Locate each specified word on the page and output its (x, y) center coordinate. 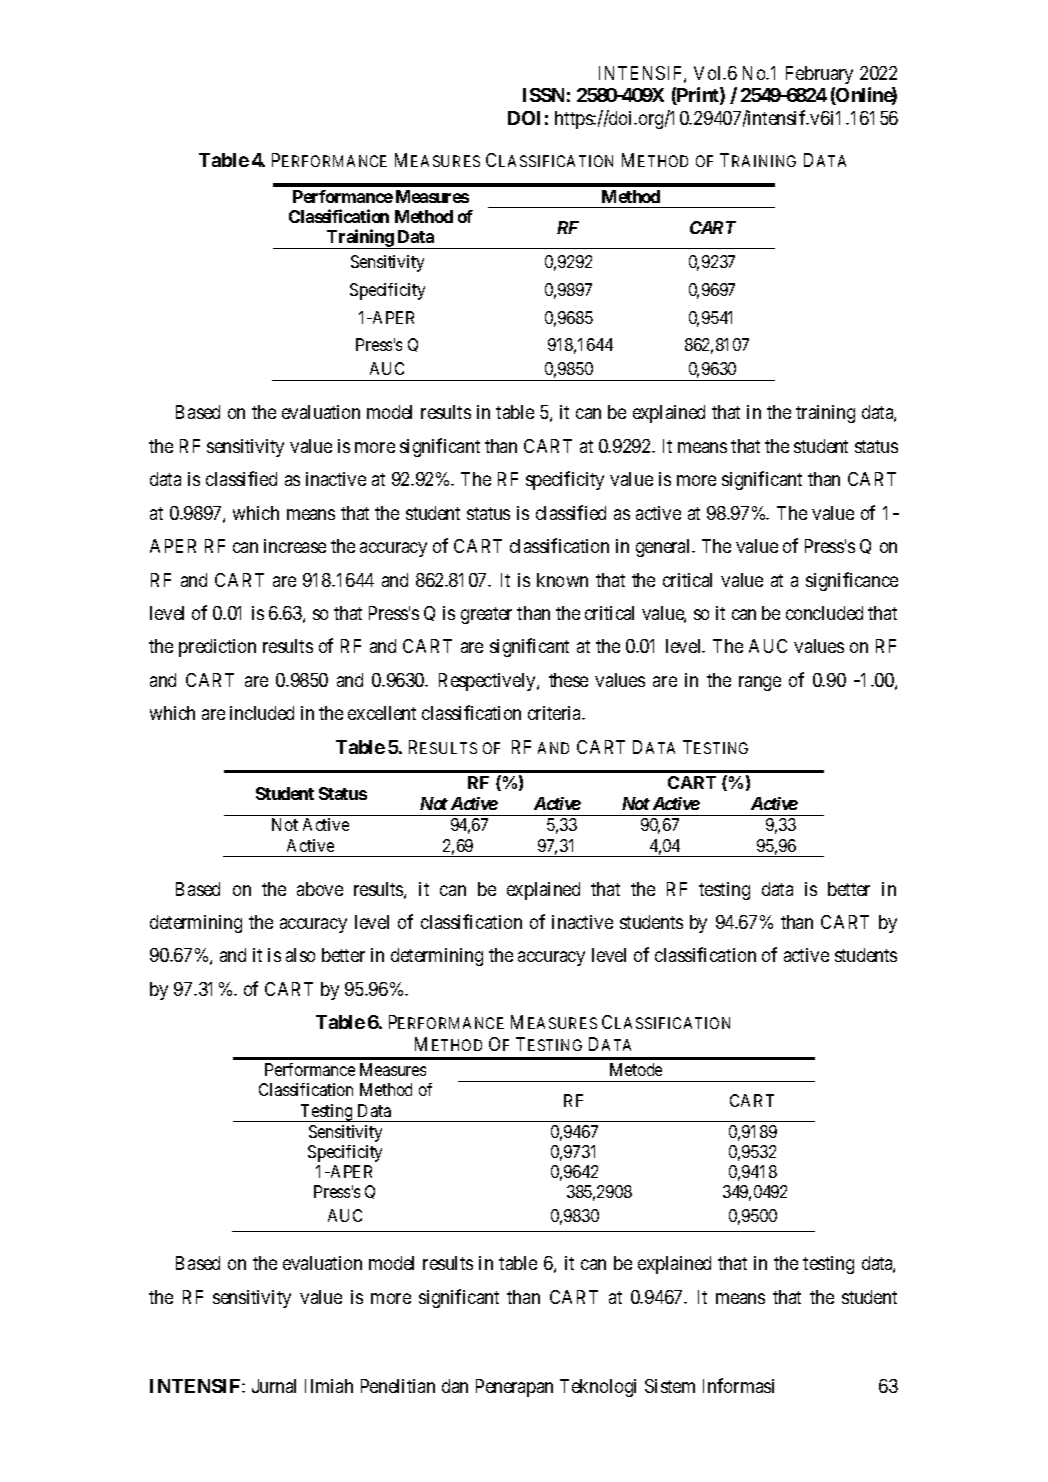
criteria (556, 713)
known (562, 580)
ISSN (543, 95)
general (665, 548)
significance (852, 581)
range (760, 683)
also (300, 955)
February (819, 75)
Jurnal (274, 1386)
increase (295, 546)
